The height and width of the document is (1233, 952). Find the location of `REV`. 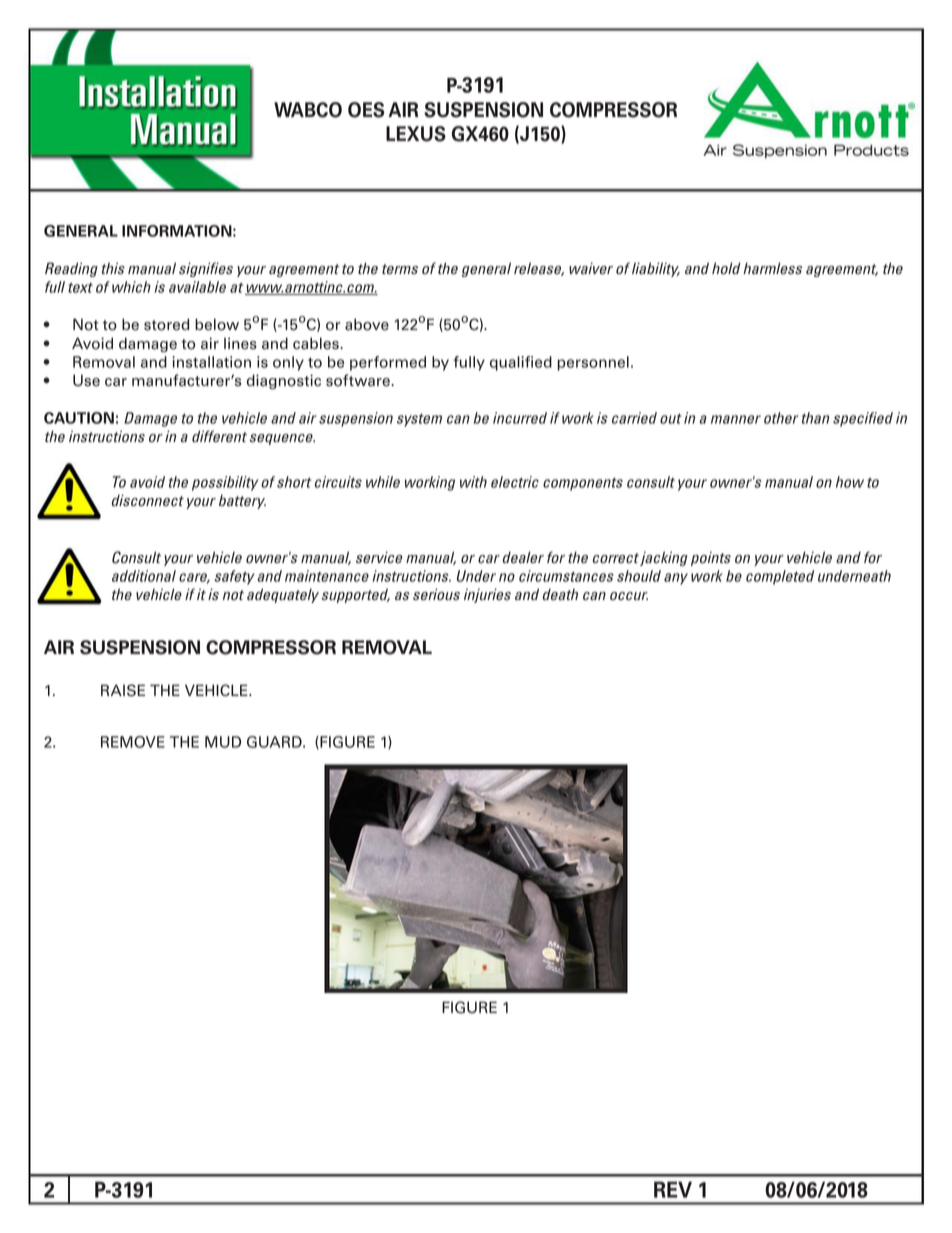

REV is located at coordinates (673, 1189).
